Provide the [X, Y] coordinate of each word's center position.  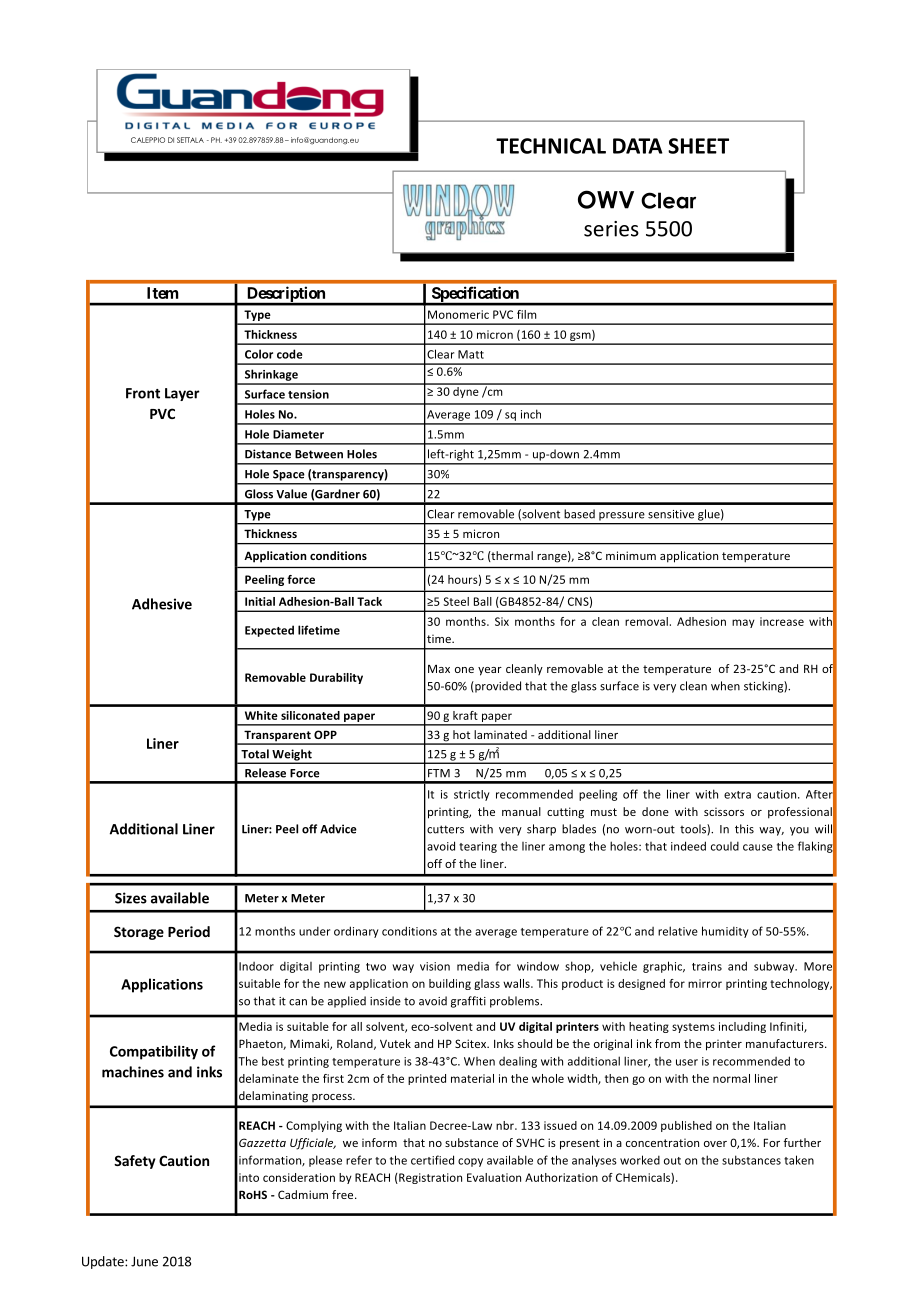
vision [435, 966]
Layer [182, 394]
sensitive [671, 514]
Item [163, 293]
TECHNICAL [551, 146]
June [144, 1261]
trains [707, 966]
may [743, 623]
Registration [429, 1178]
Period [189, 931]
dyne [466, 391]
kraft [465, 715]
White [261, 715]
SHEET [698, 146]
